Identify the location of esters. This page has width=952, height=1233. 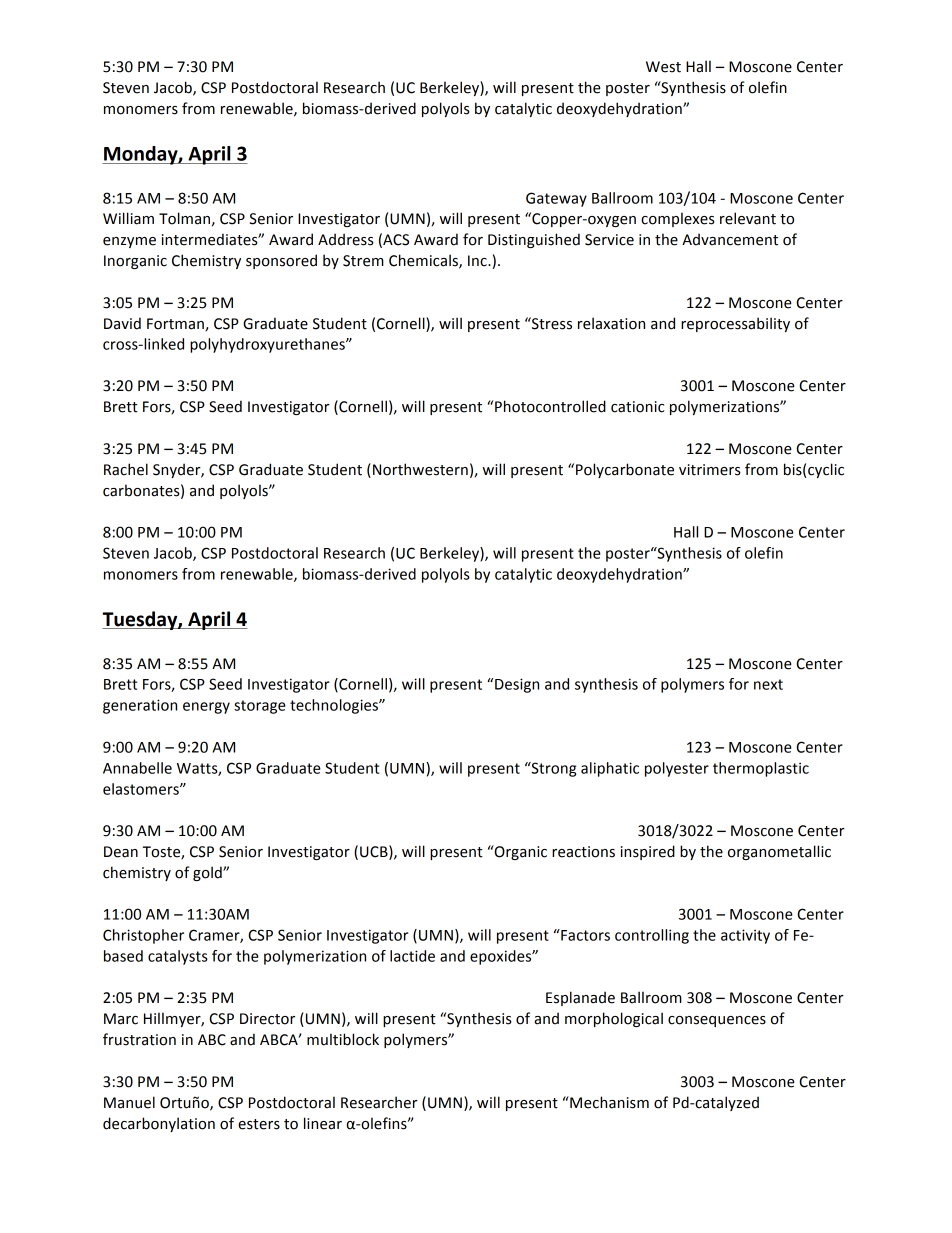
(259, 1124).
